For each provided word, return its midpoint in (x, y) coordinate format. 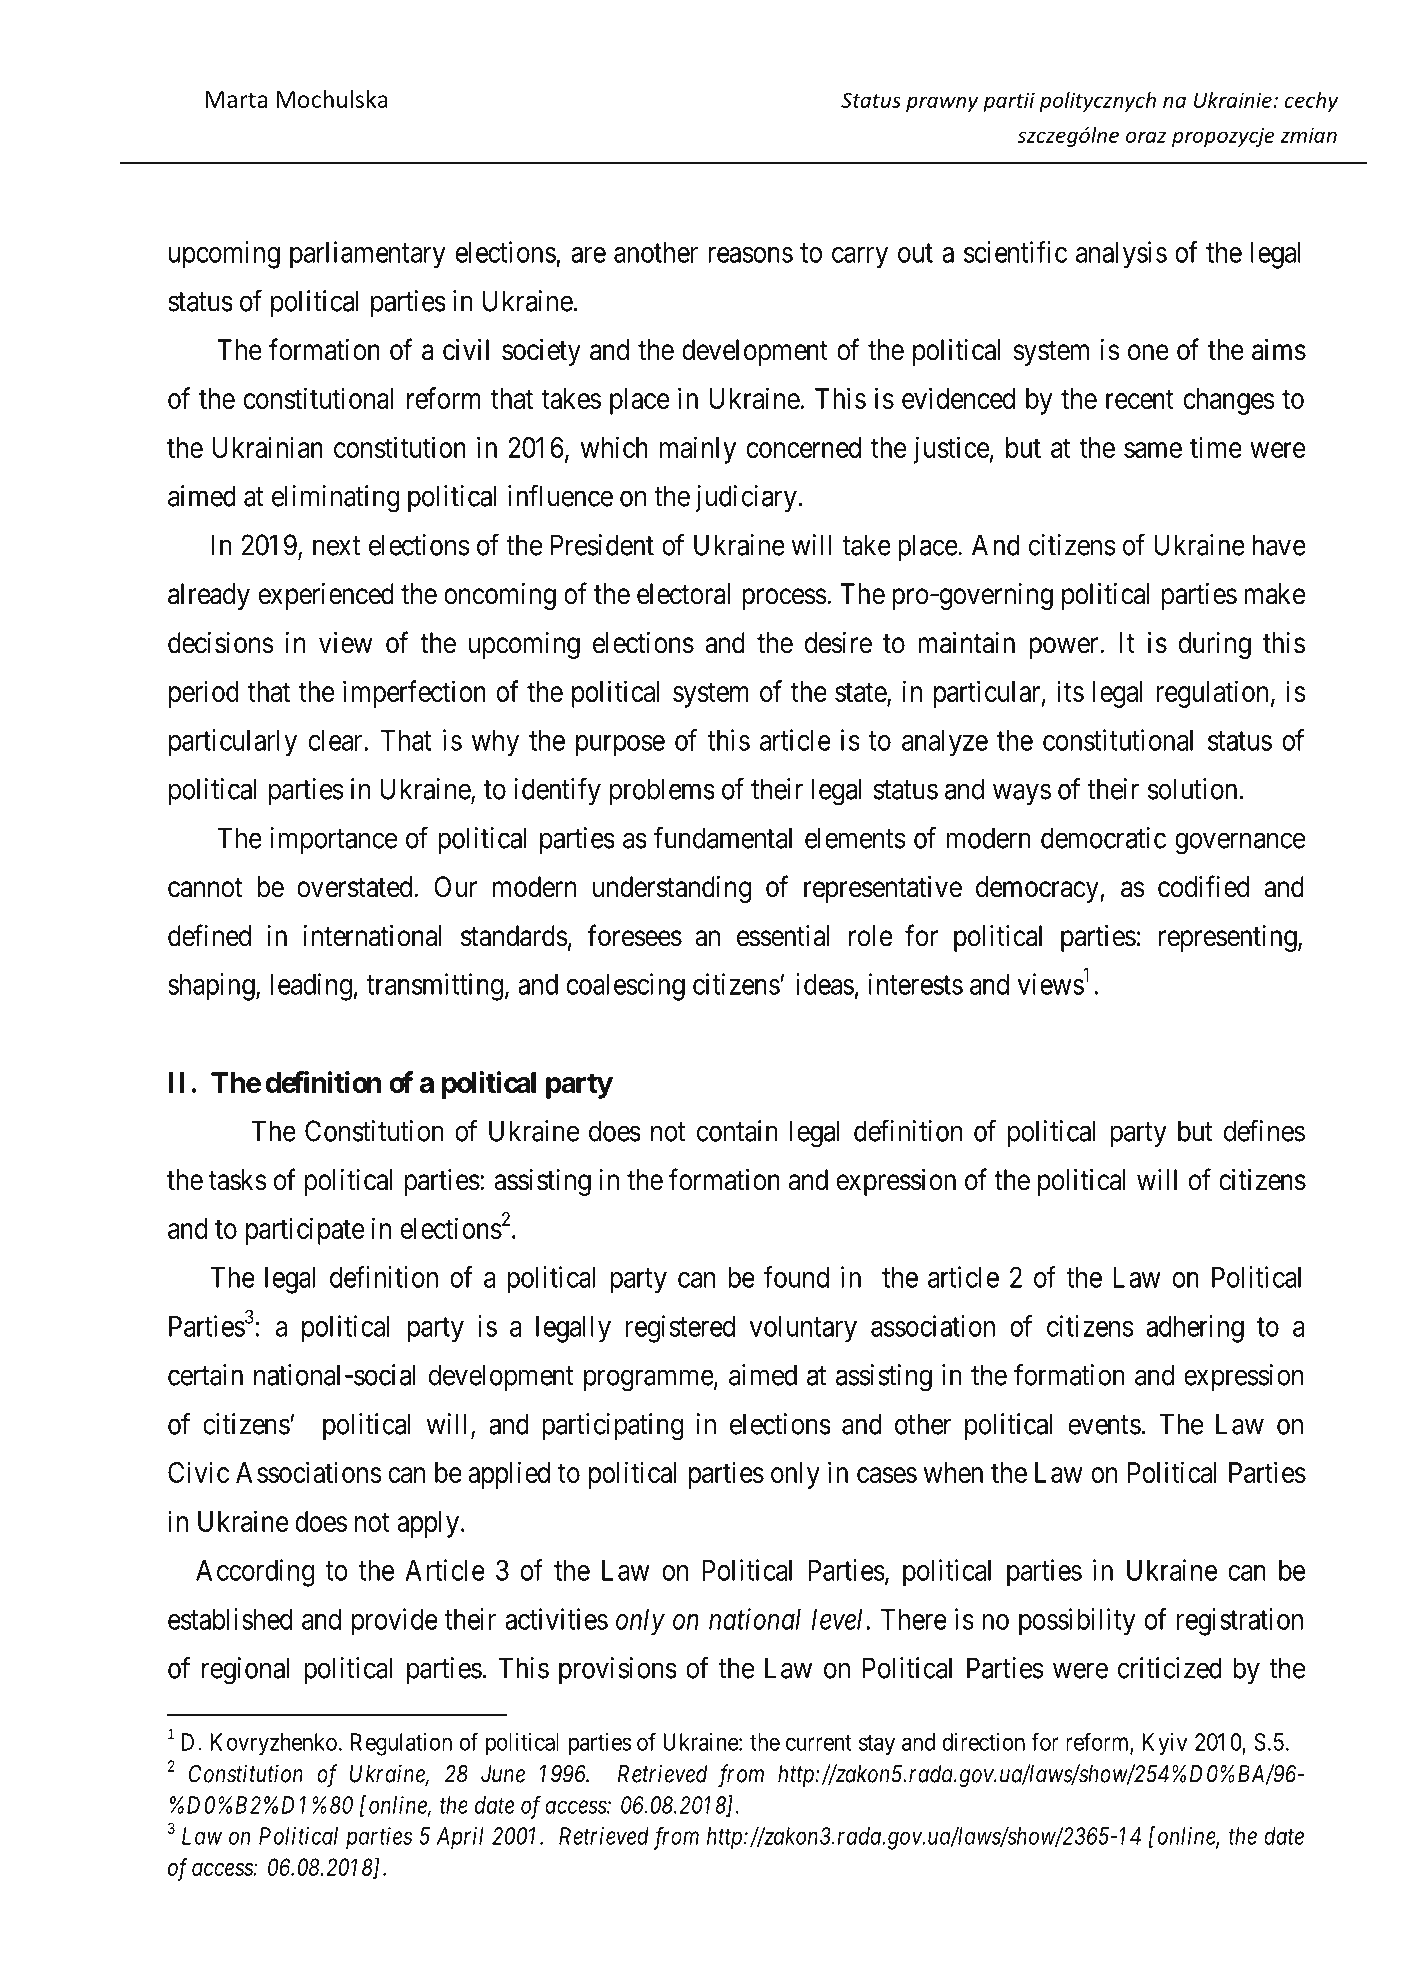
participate (305, 1231)
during (1215, 645)
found (796, 1277)
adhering (1195, 1329)
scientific (1015, 252)
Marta (236, 99)
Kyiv (1164, 1744)
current (819, 1743)
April (460, 1838)
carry (860, 258)
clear (337, 740)
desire (838, 643)
